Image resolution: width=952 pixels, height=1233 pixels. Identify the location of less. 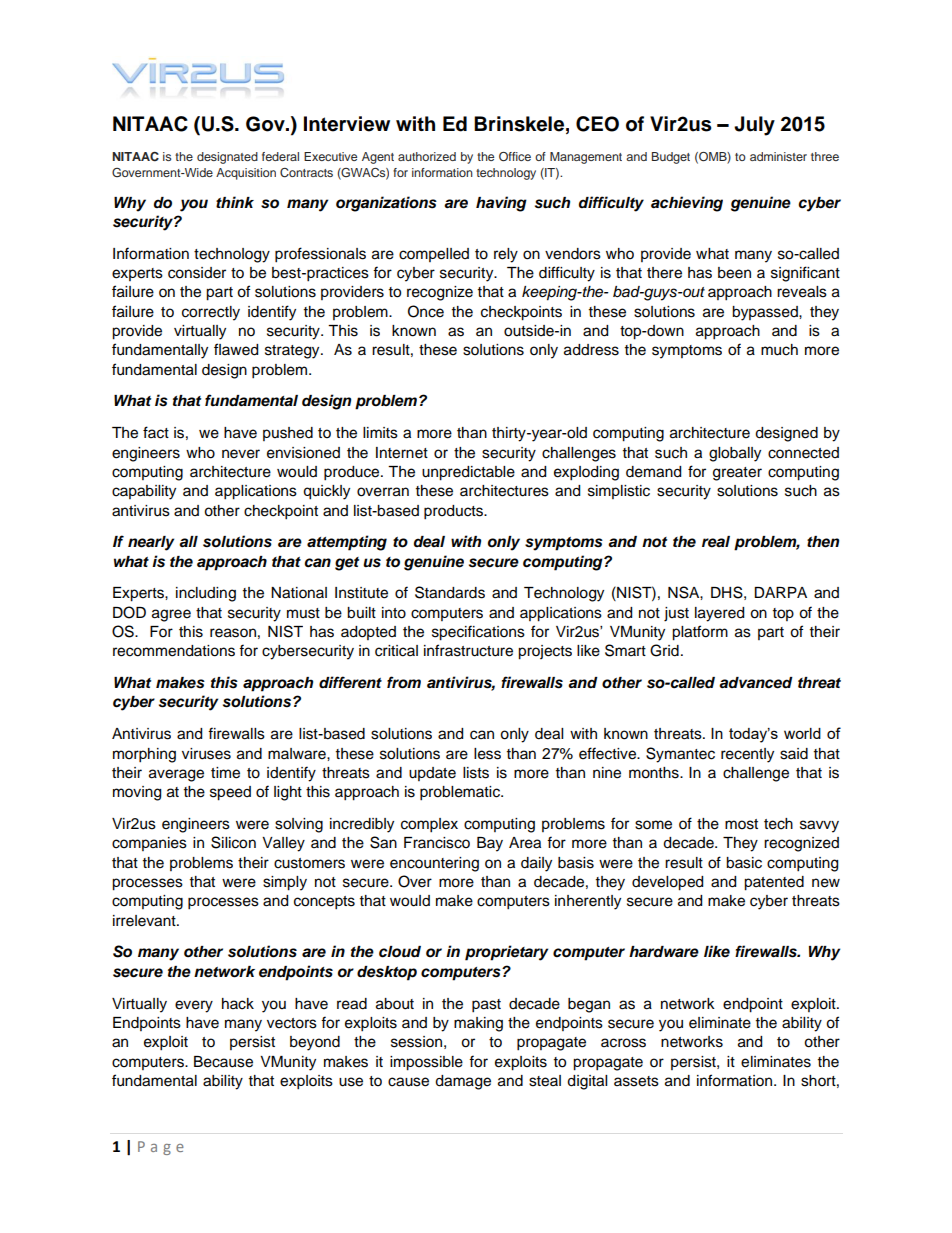
(487, 754).
